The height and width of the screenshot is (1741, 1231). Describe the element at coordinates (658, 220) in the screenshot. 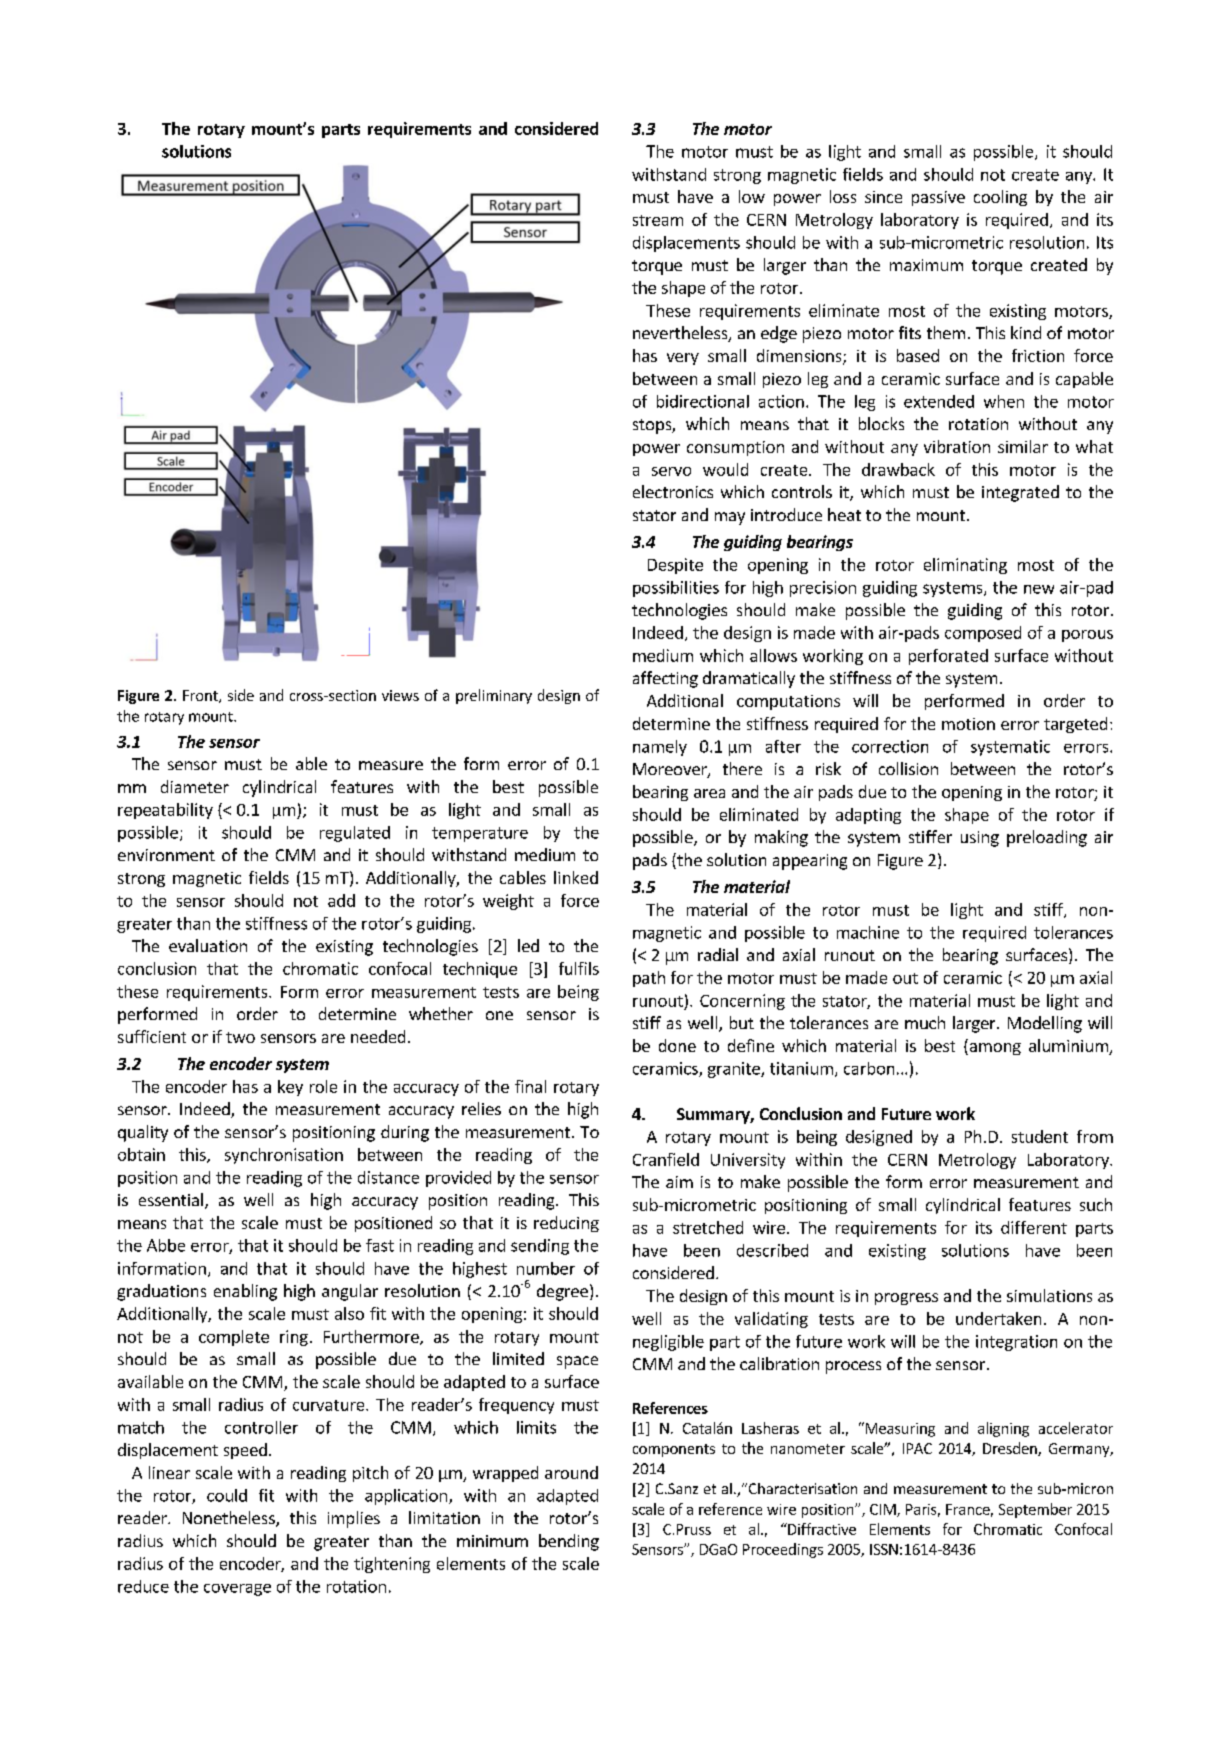

I see `stream` at that location.
